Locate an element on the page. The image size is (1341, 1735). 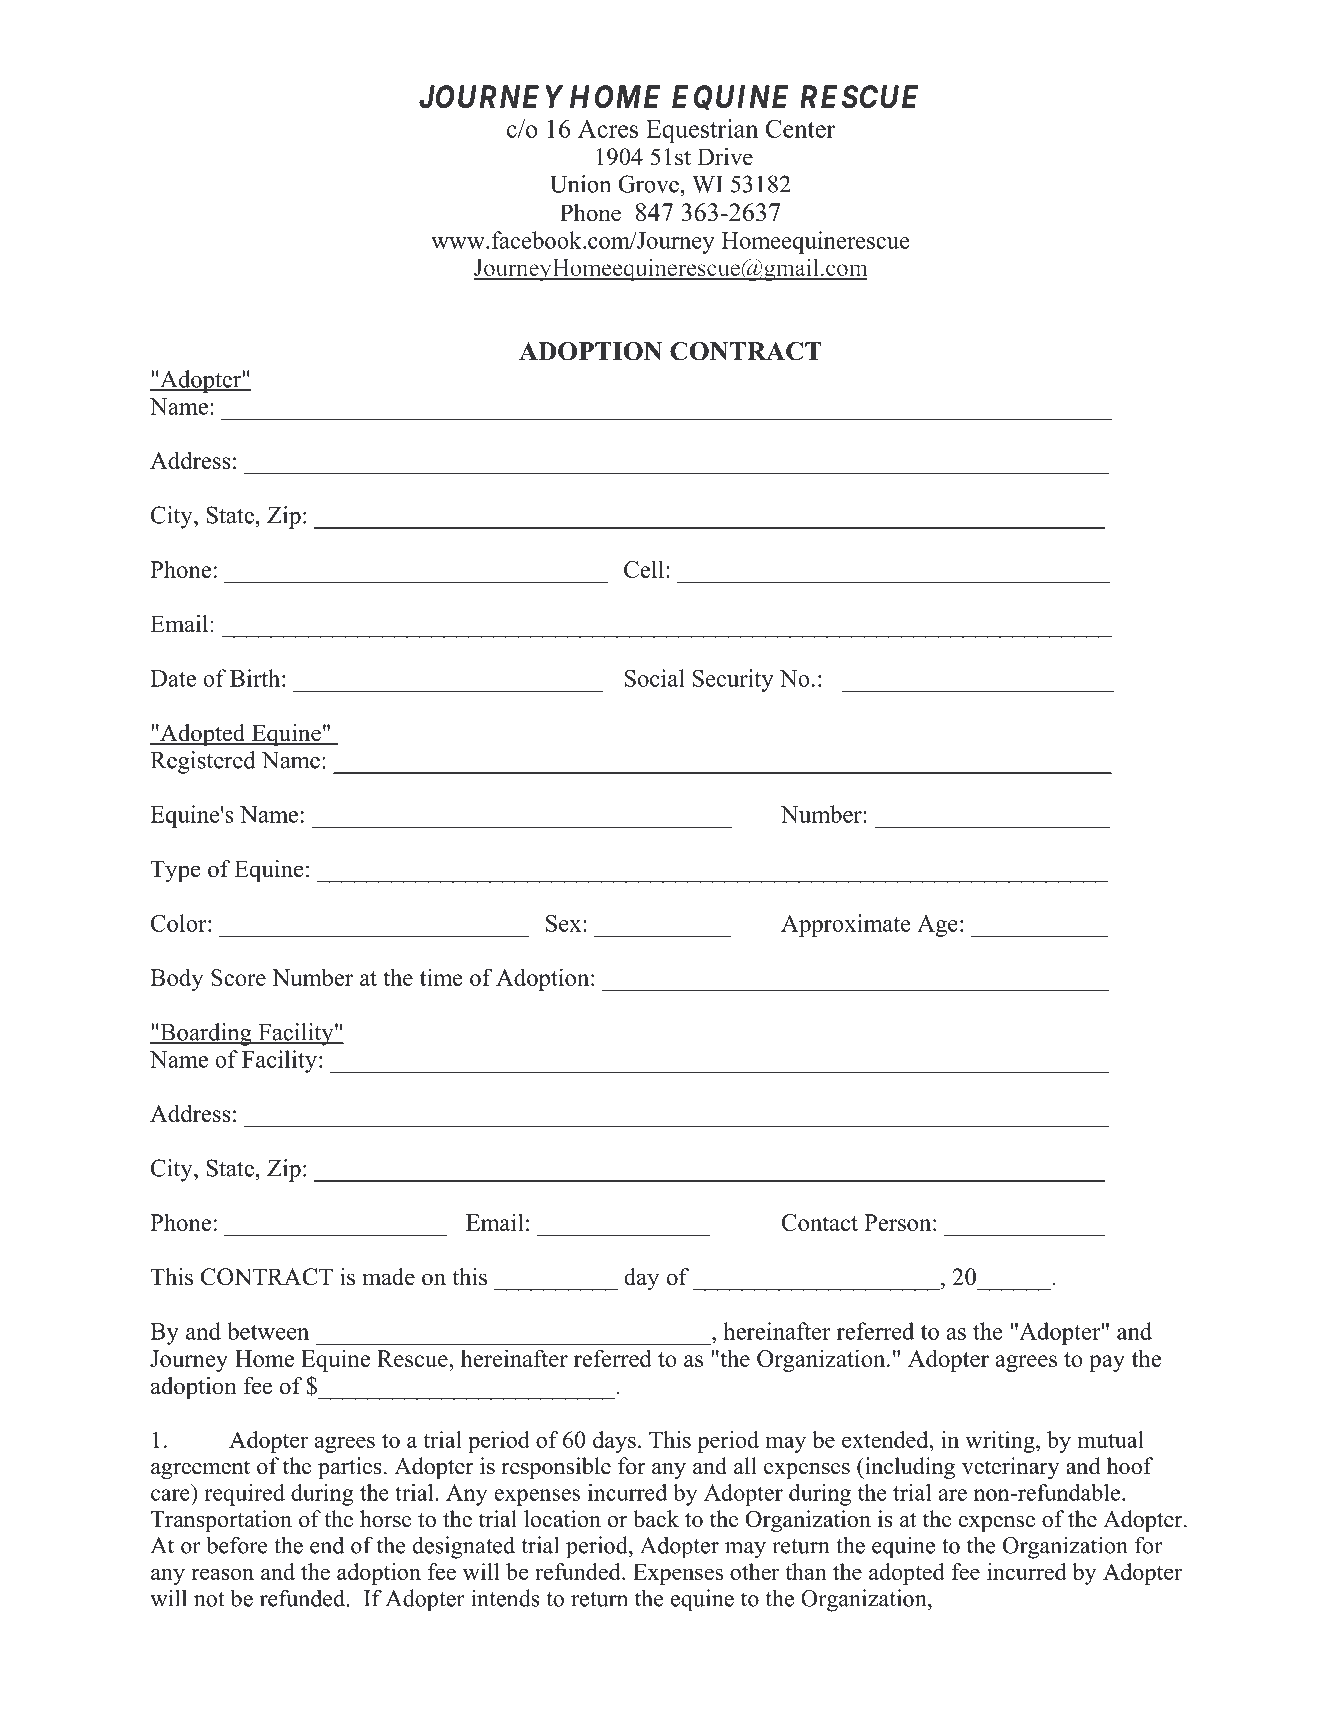
Sex is located at coordinates (565, 923).
